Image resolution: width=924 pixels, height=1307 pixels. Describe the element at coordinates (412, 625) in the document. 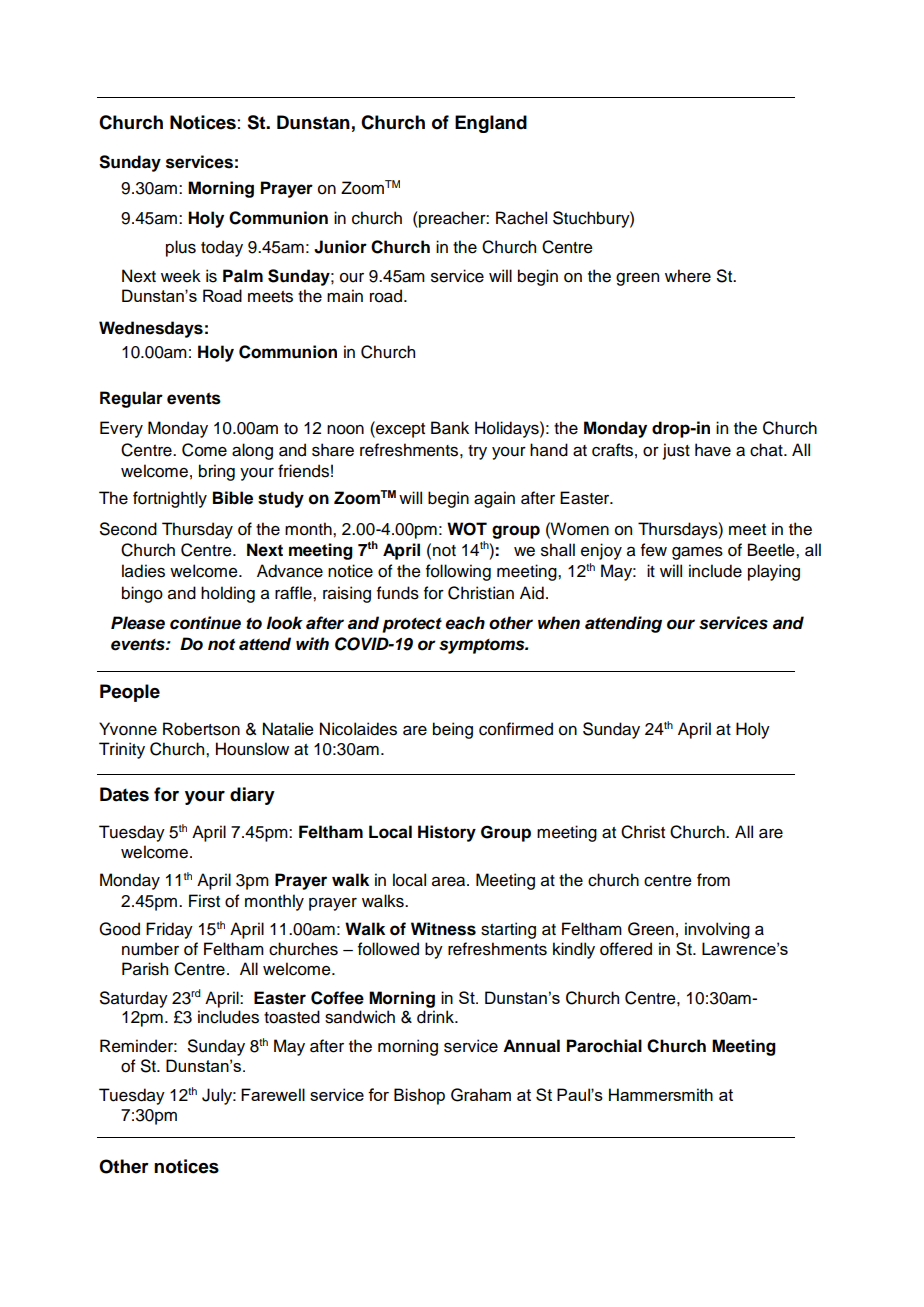

I see `protect` at that location.
